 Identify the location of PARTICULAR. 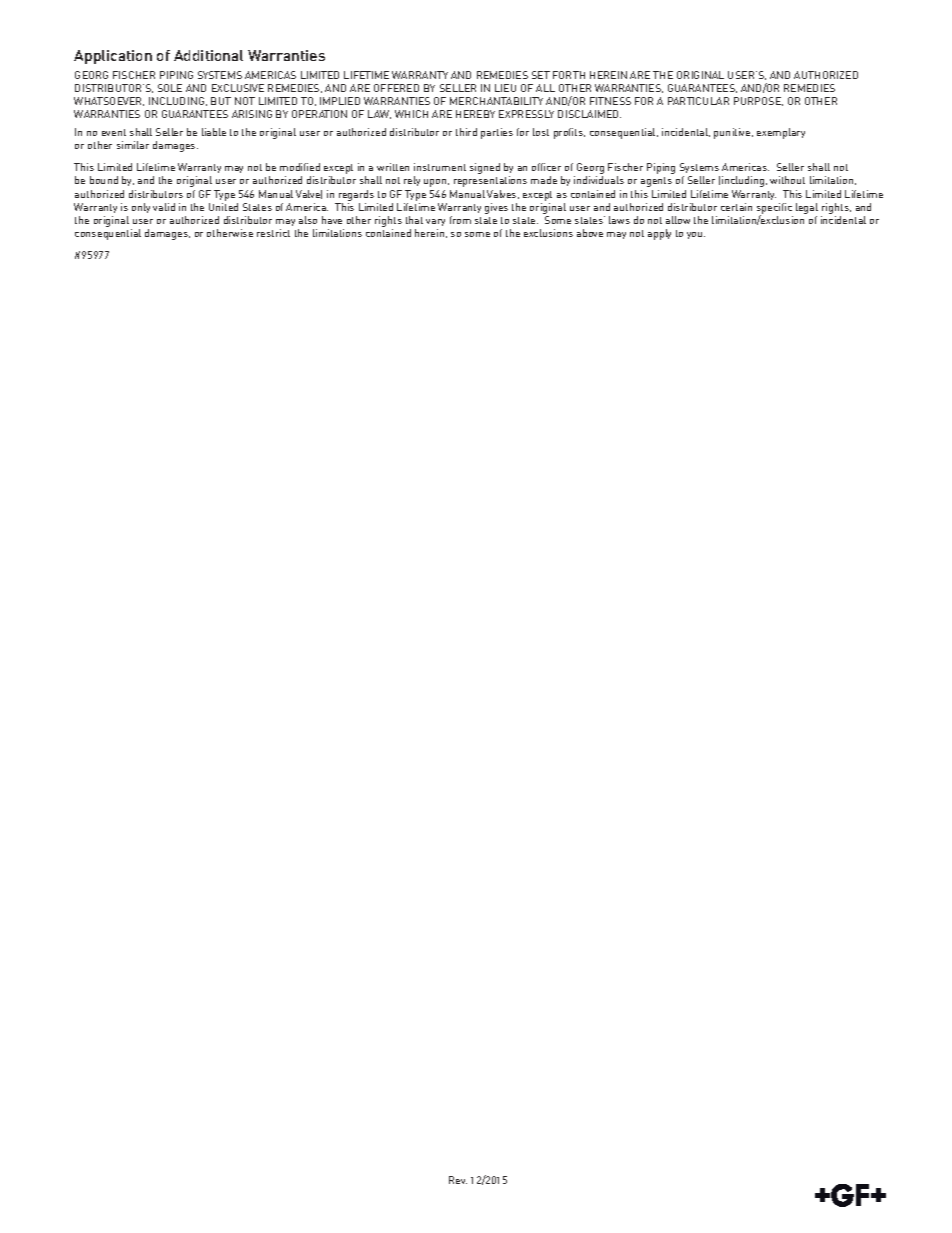
(698, 101).
